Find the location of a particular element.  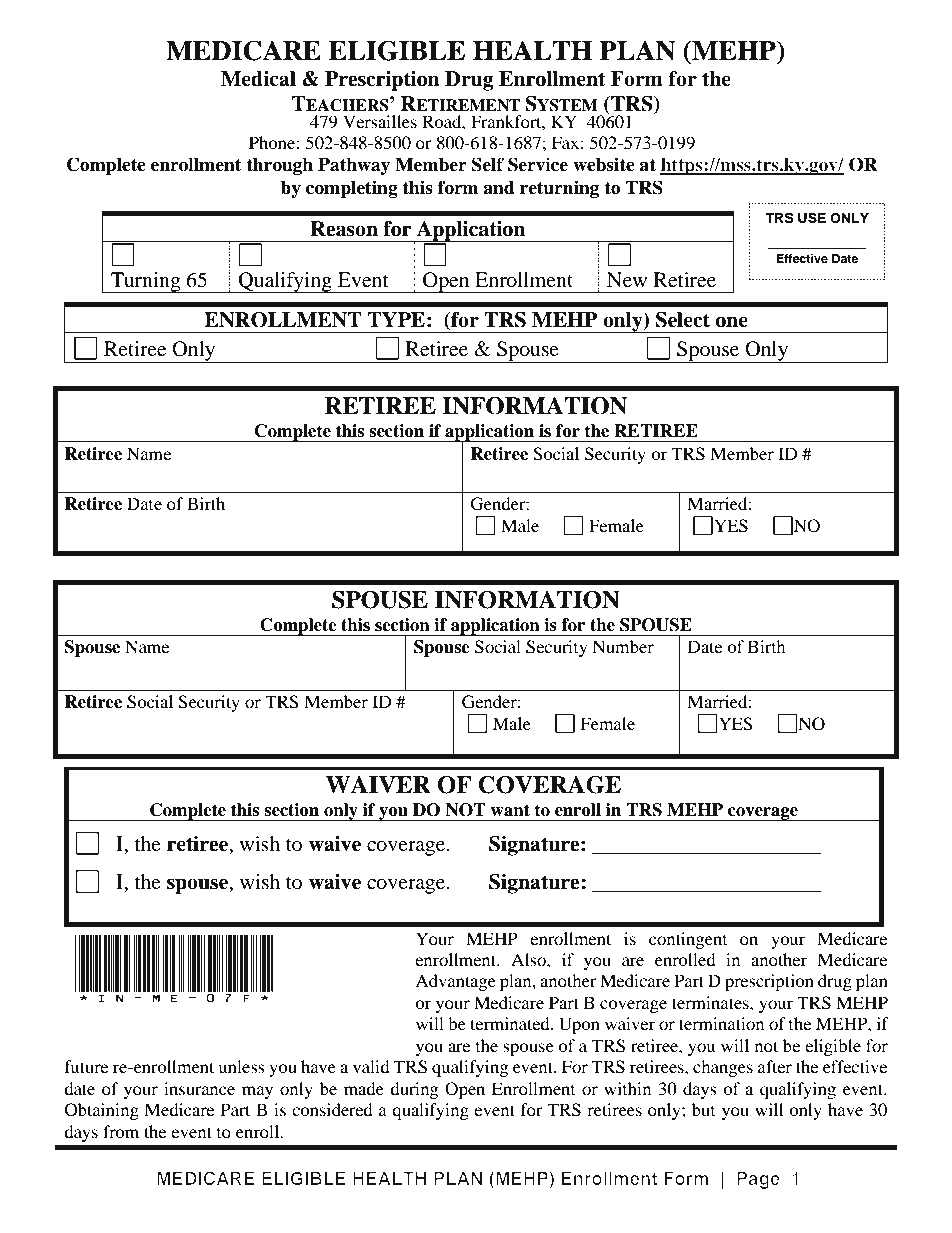

during is located at coordinates (414, 1090).
